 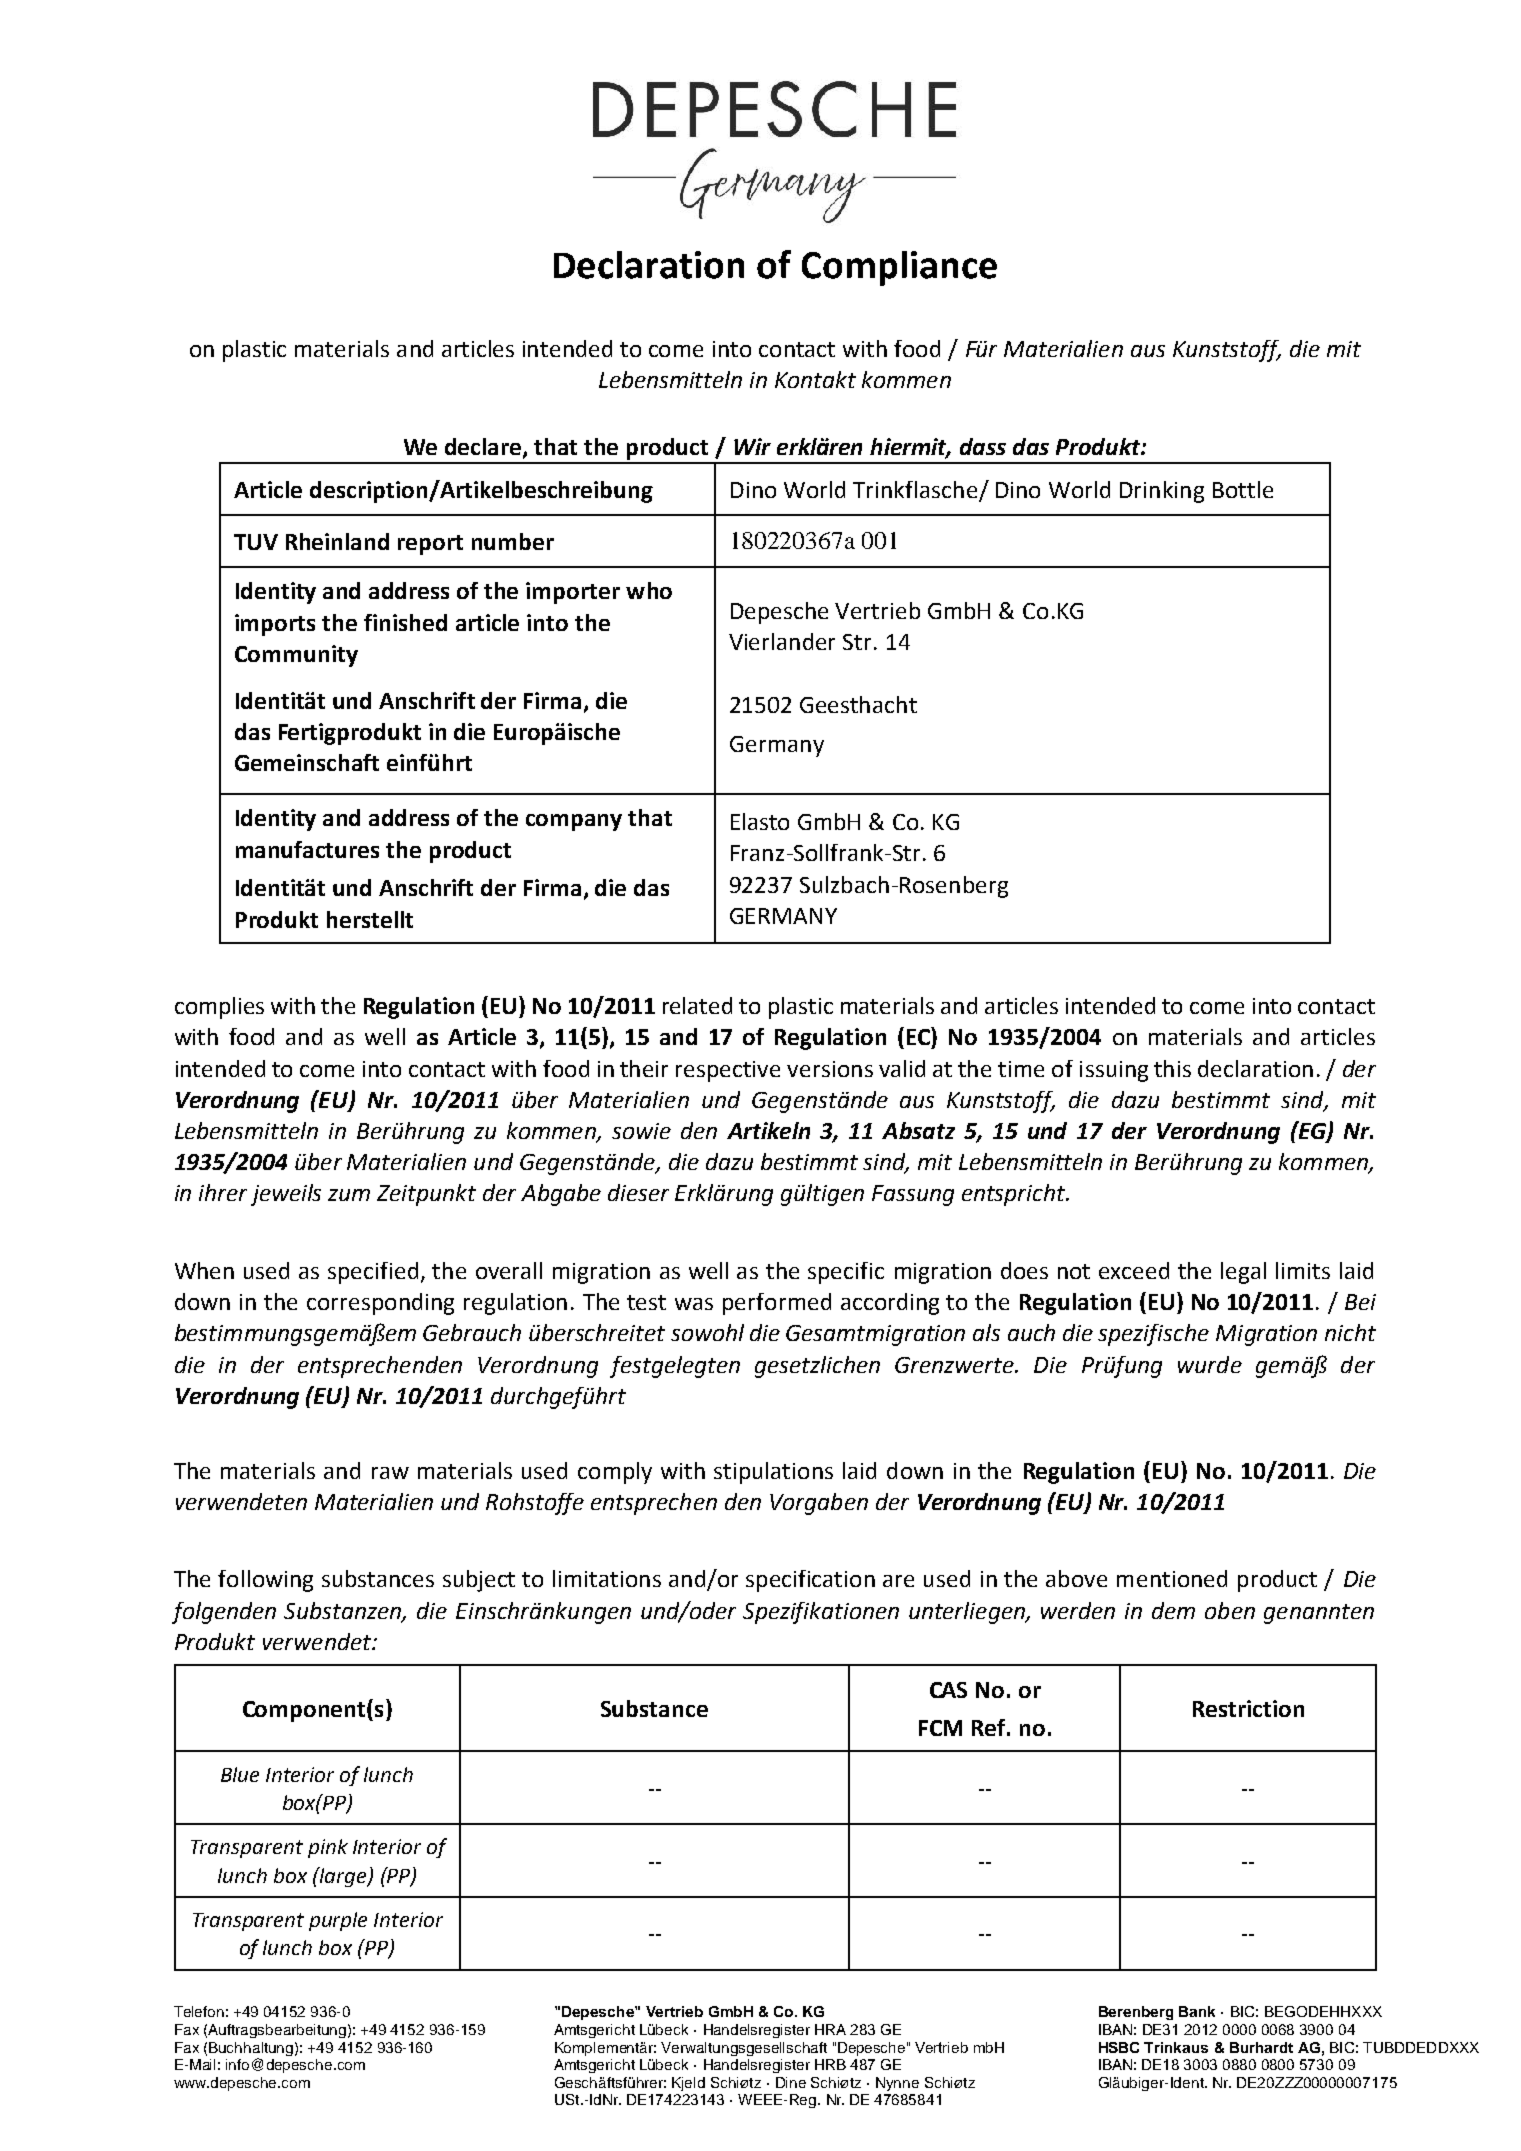 I want to click on Kontakt, so click(x=815, y=379).
